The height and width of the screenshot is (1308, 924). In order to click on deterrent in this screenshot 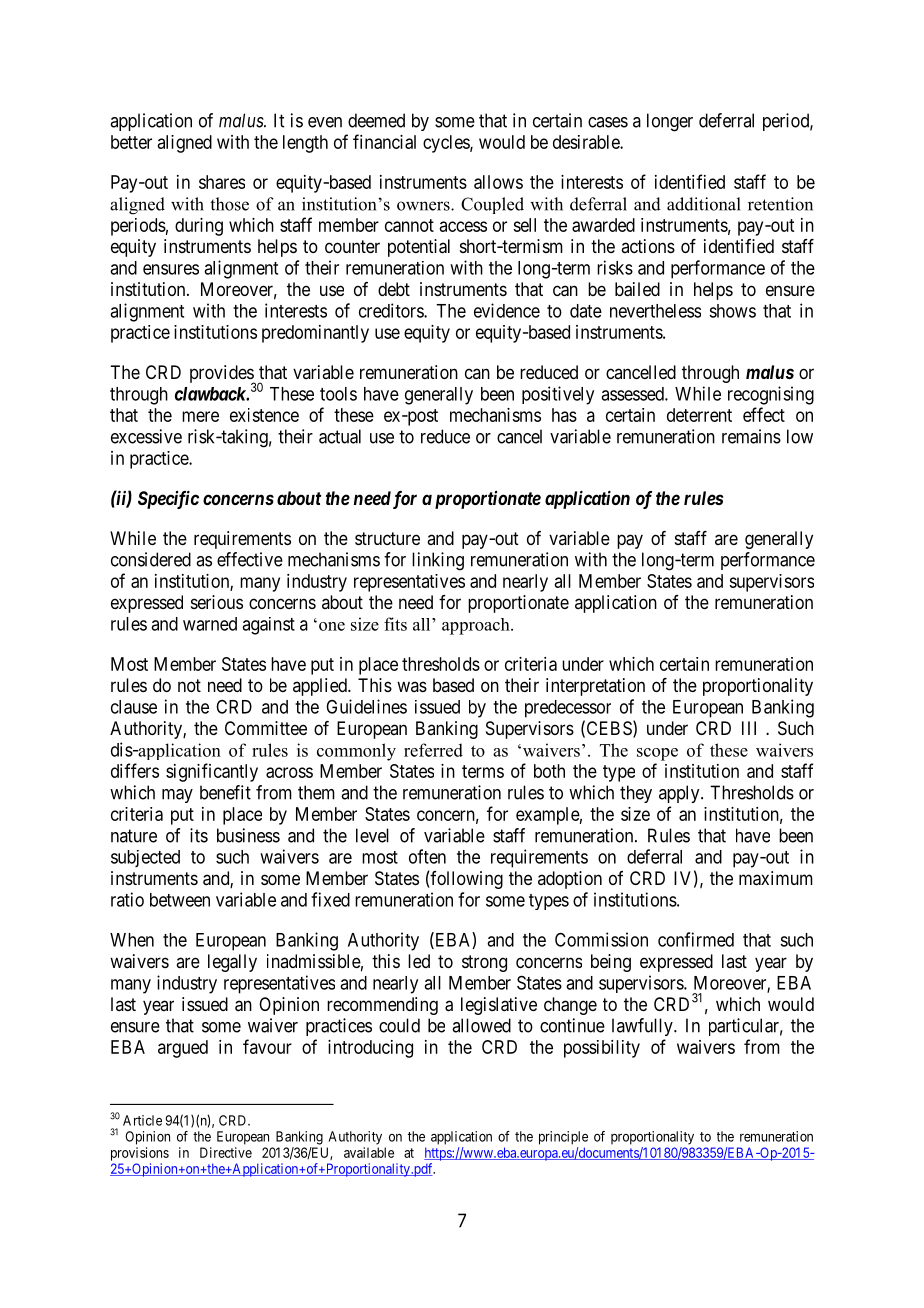, I will do `click(699, 415)`.
